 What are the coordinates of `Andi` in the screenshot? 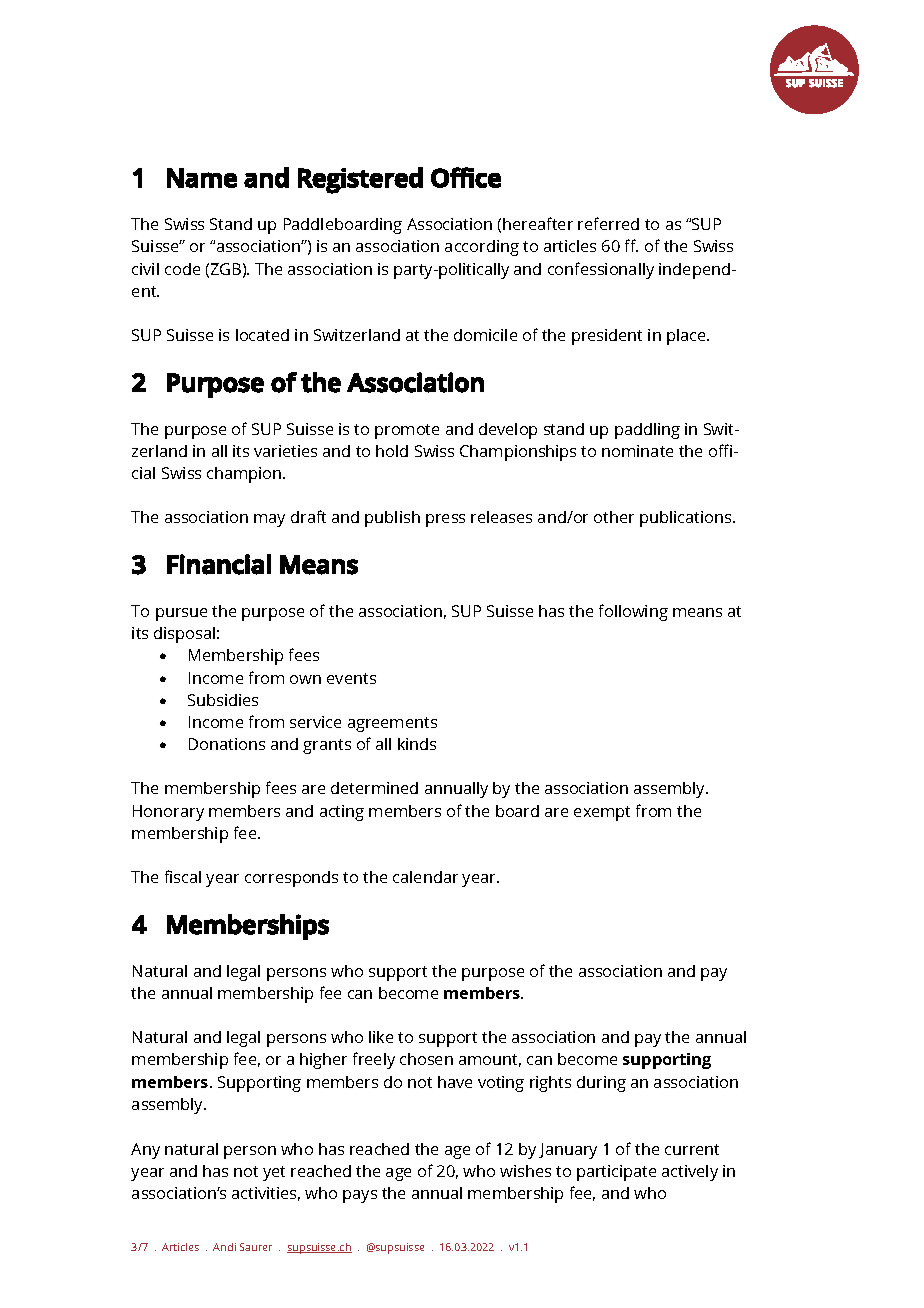 It's located at (224, 1247).
